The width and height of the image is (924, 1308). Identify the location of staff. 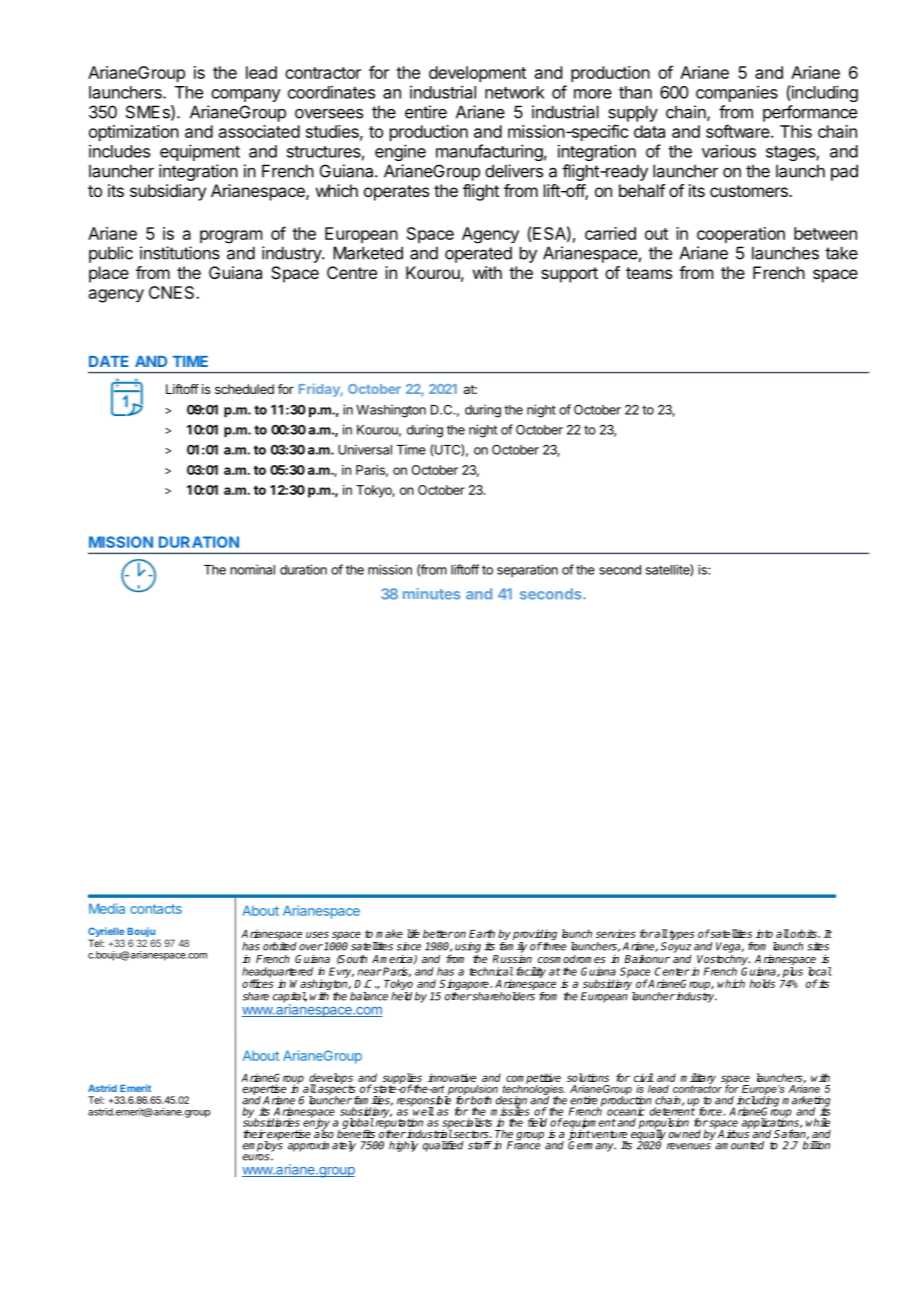
(480, 1145).
